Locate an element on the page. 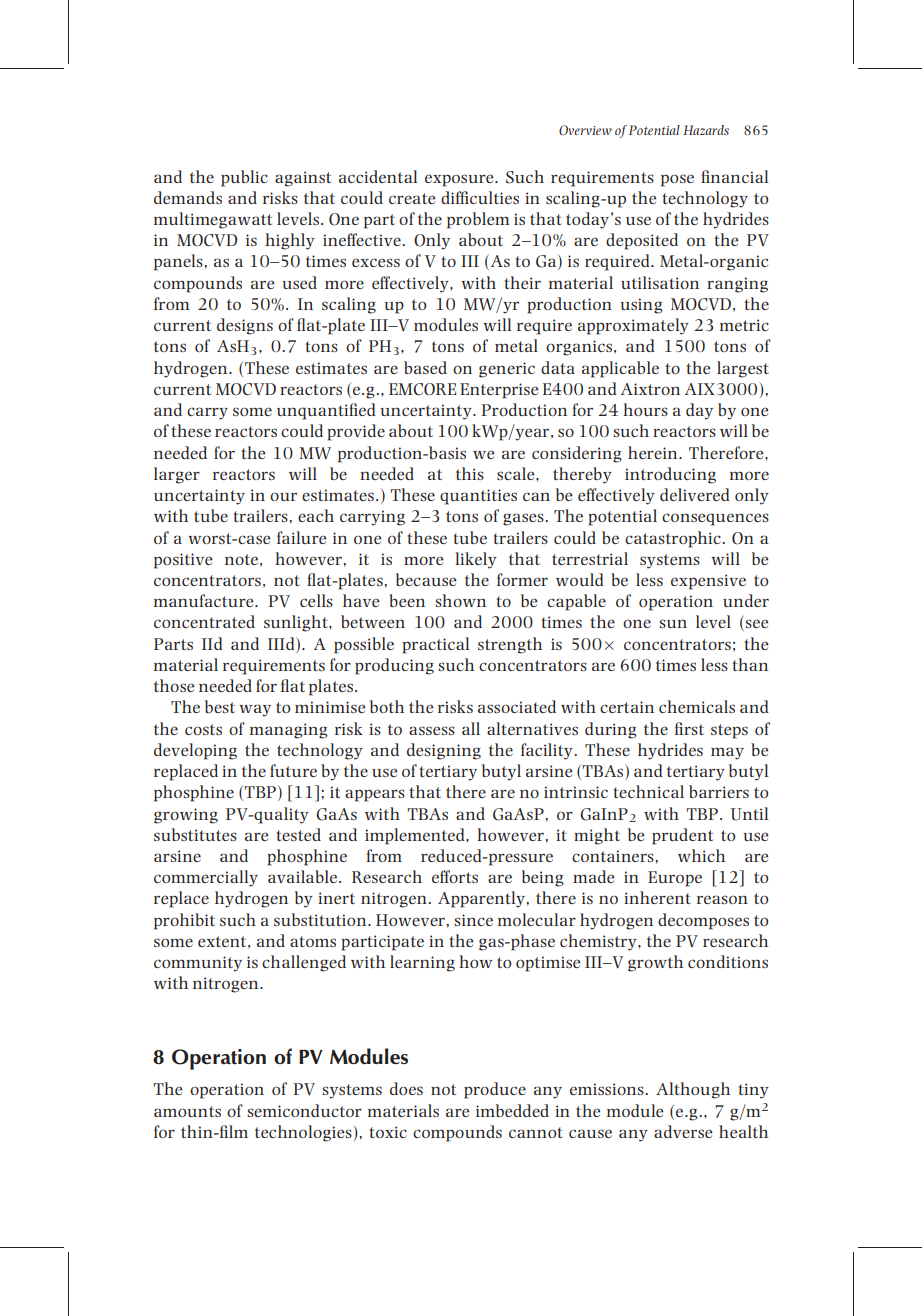 The image size is (923, 1316). barriers is located at coordinates (719, 791).
